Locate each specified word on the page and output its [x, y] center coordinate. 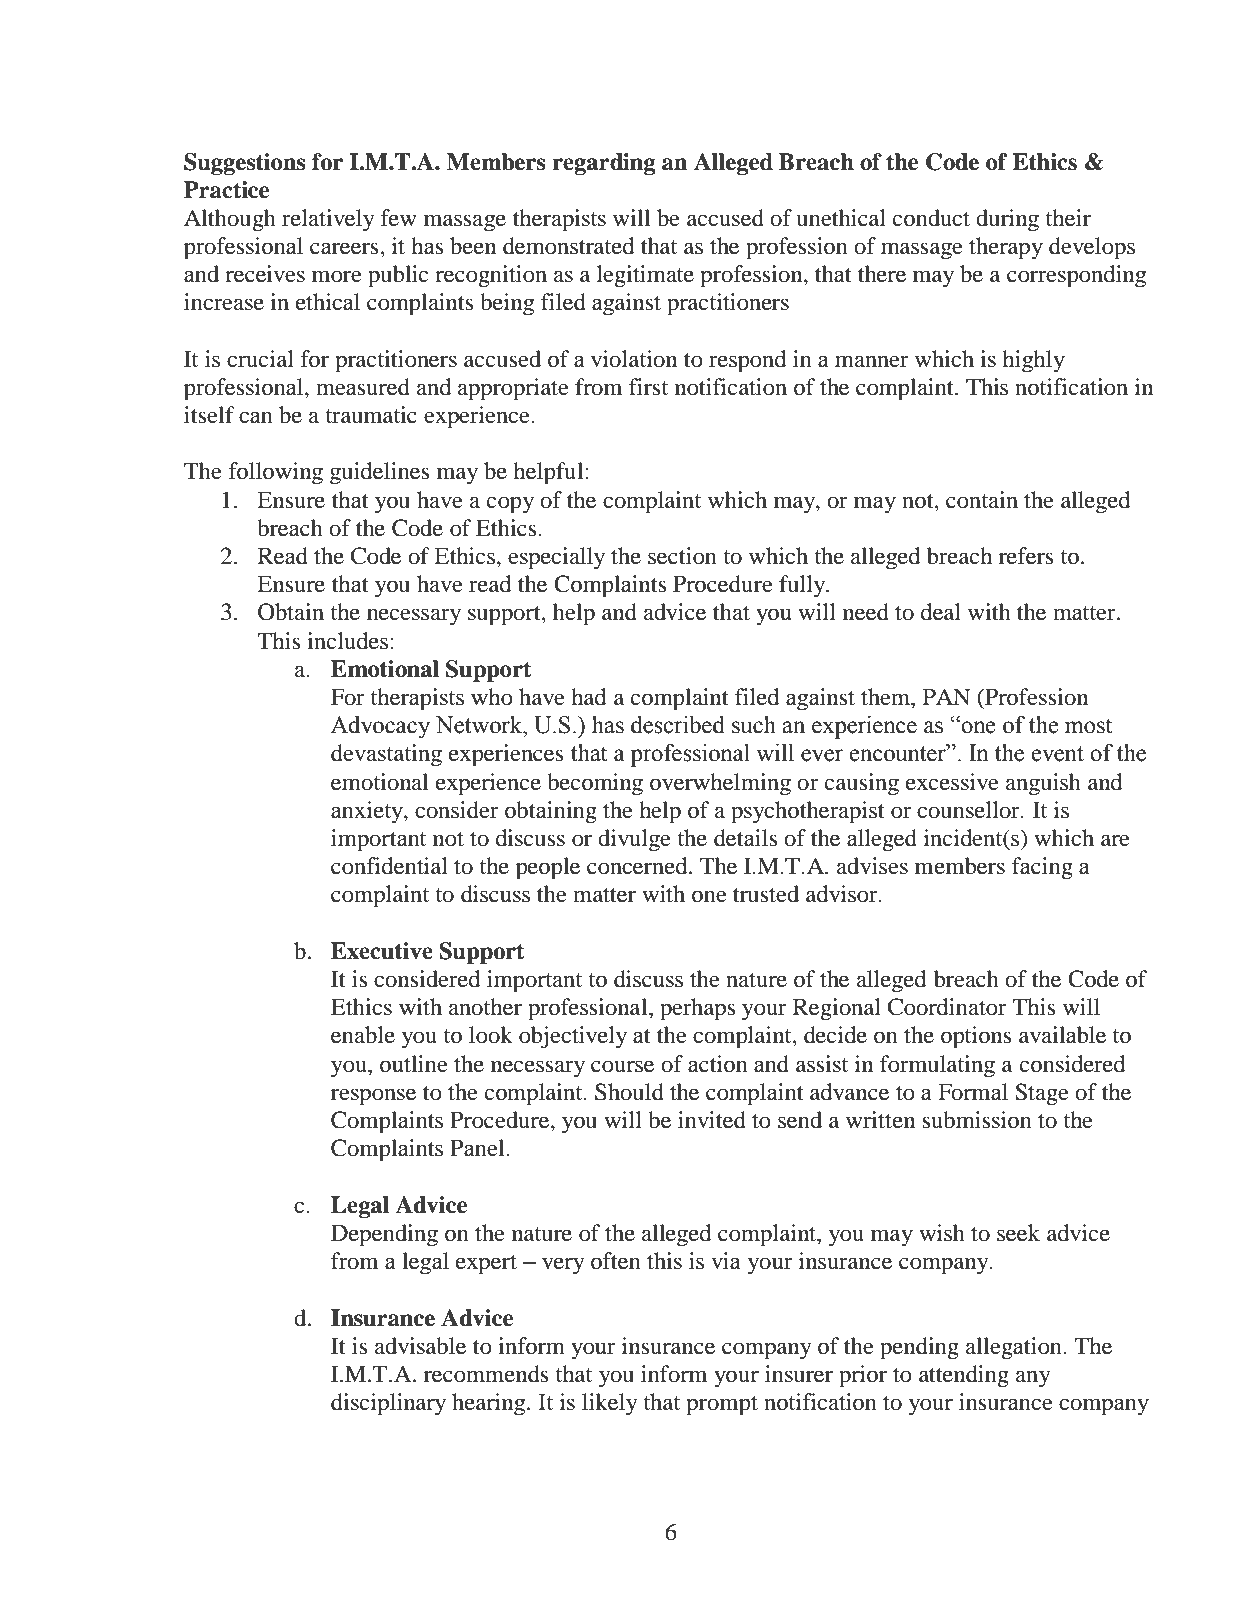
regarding [604, 164]
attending [964, 1376]
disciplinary [388, 1404]
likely [609, 1404]
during [1007, 220]
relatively [328, 220]
